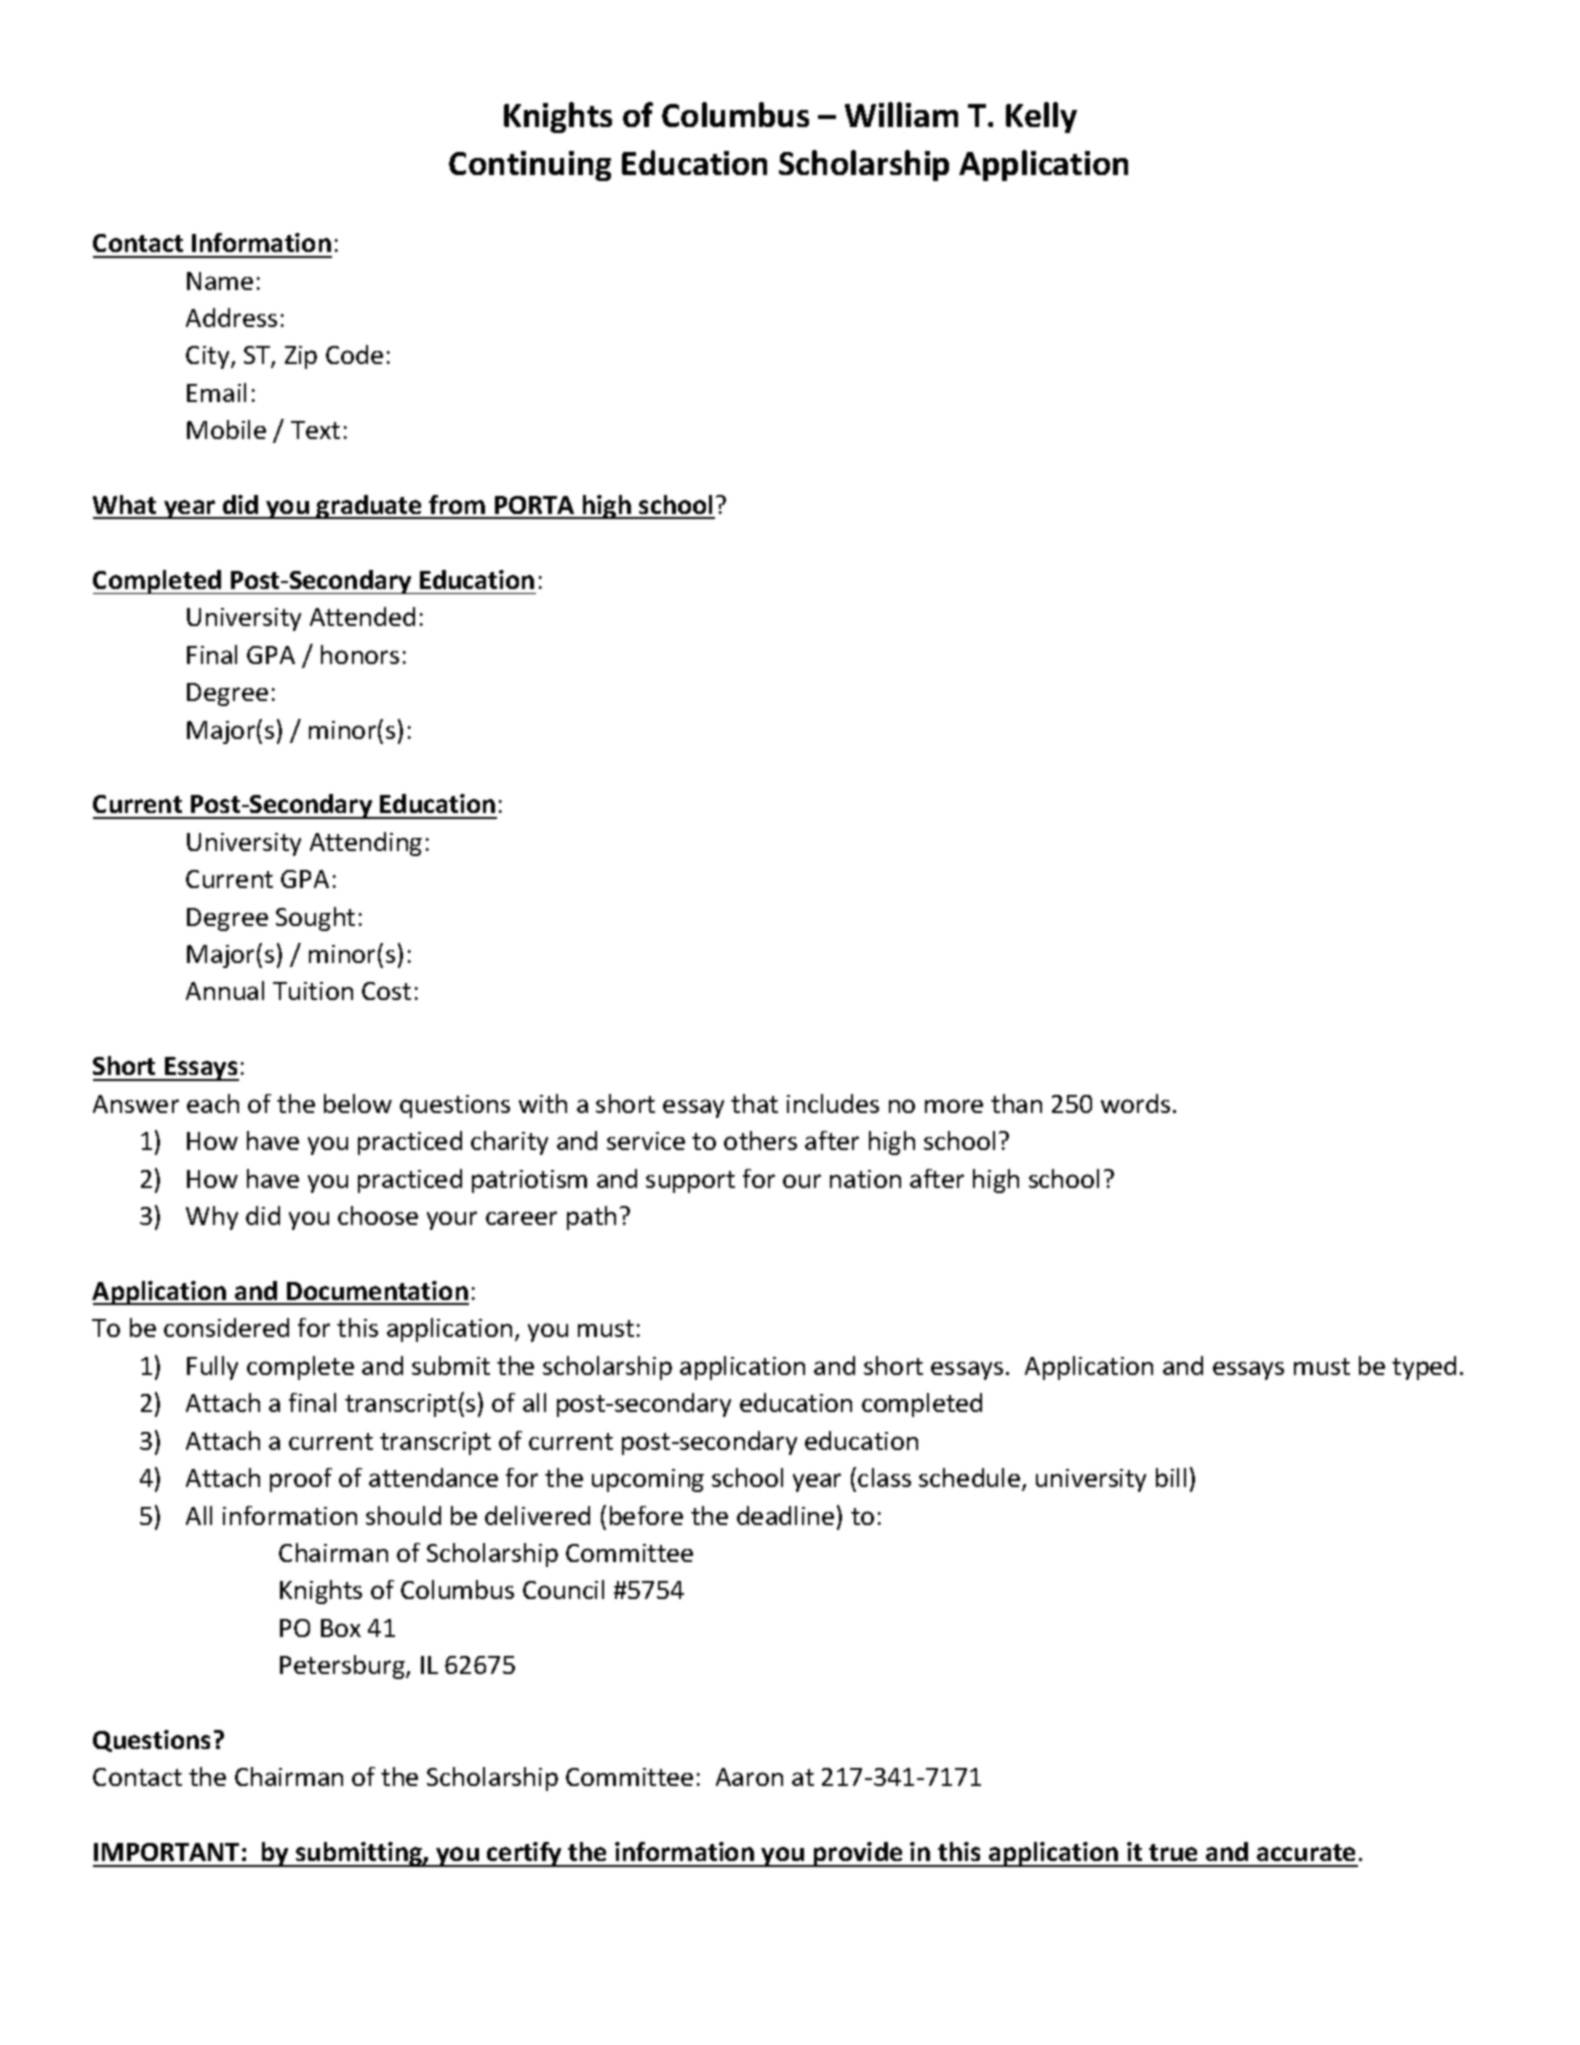  Describe the element at coordinates (858, 1854) in the screenshot. I see `provide` at that location.
